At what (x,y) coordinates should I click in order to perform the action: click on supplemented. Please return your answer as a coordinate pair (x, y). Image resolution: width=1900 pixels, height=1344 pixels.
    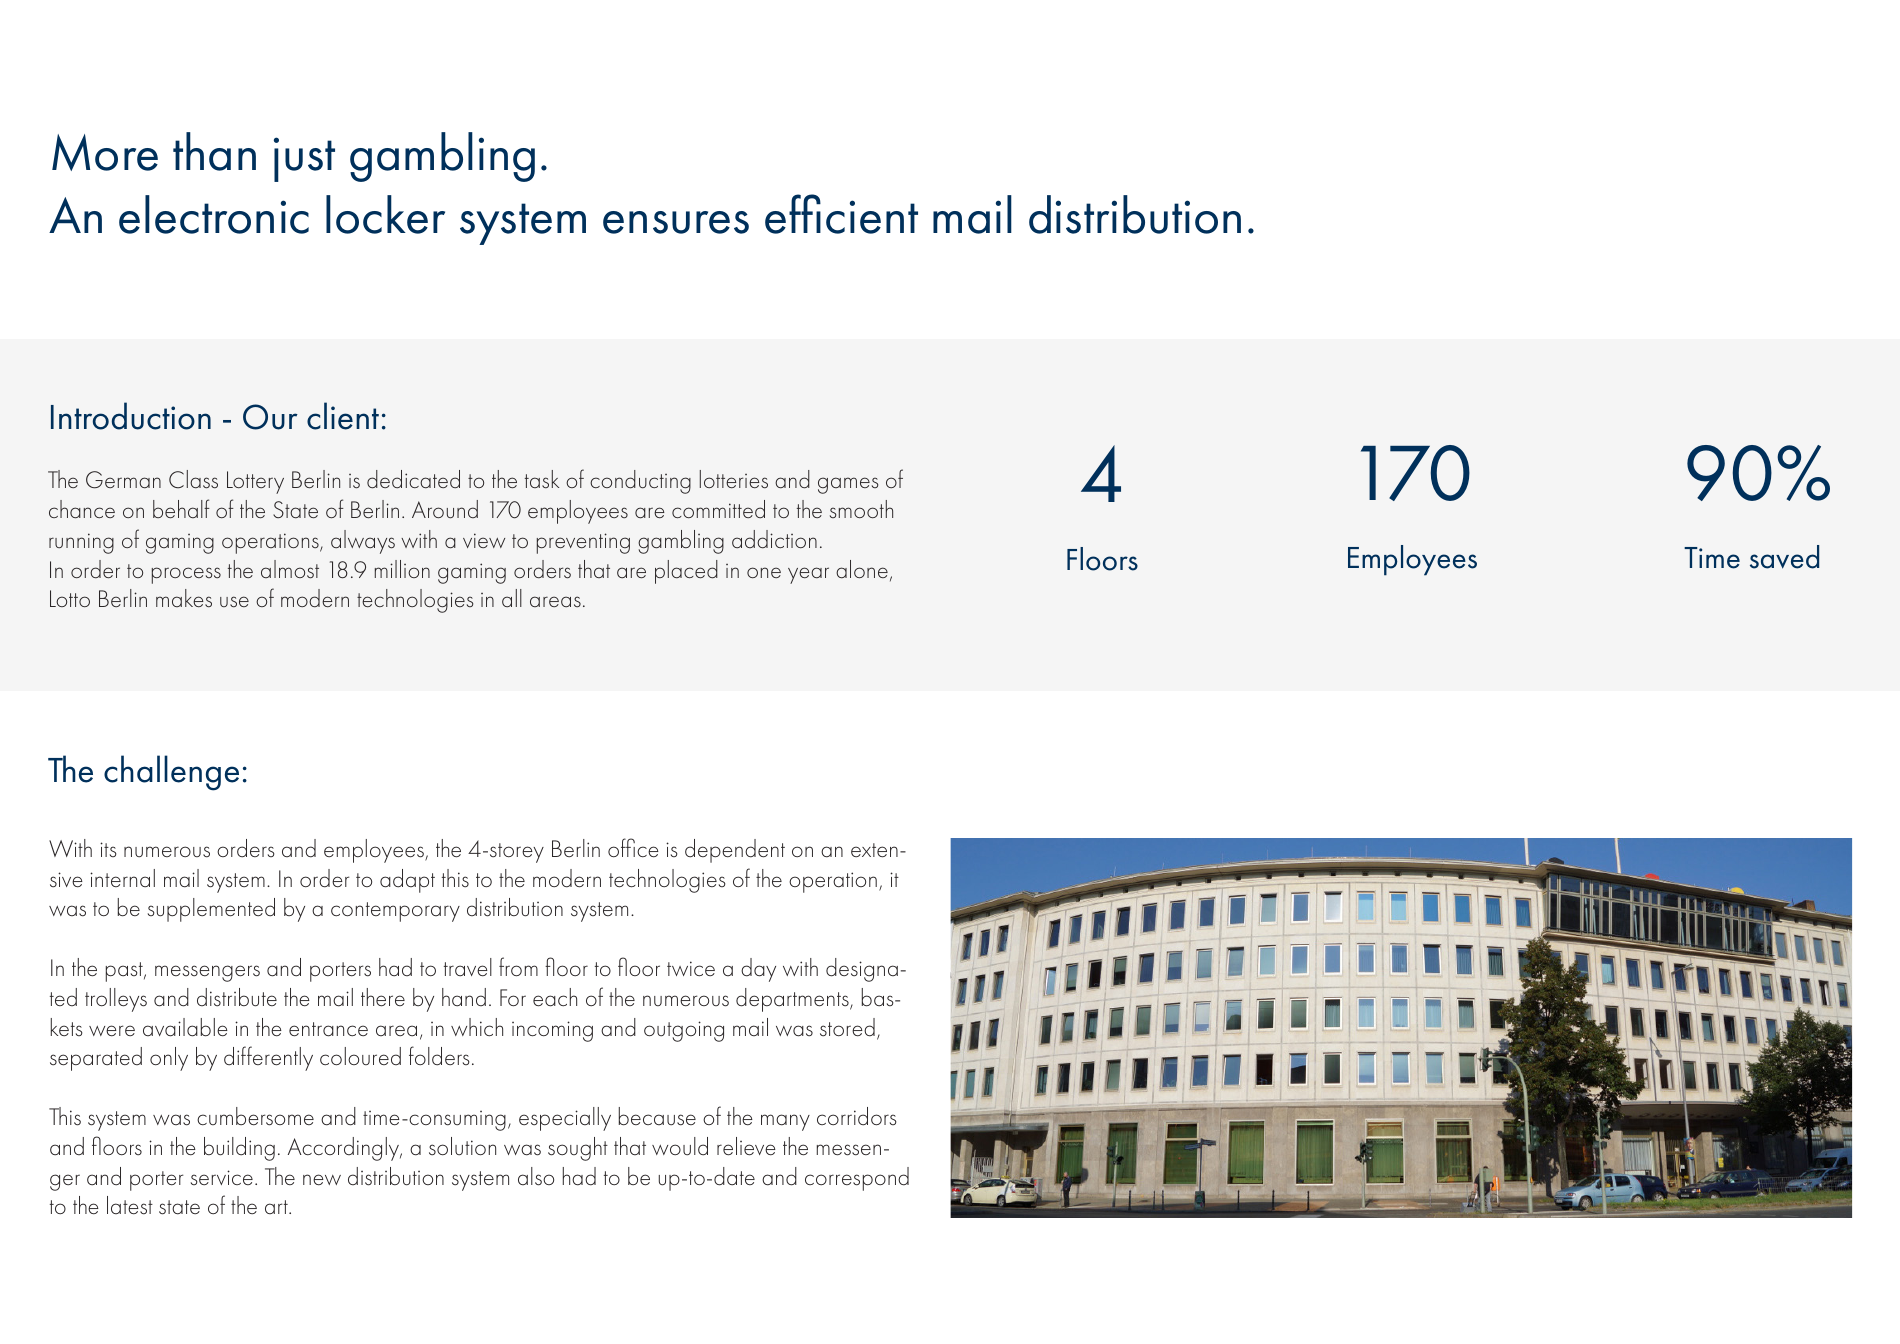
    Looking at the image, I should click on (211, 910).
